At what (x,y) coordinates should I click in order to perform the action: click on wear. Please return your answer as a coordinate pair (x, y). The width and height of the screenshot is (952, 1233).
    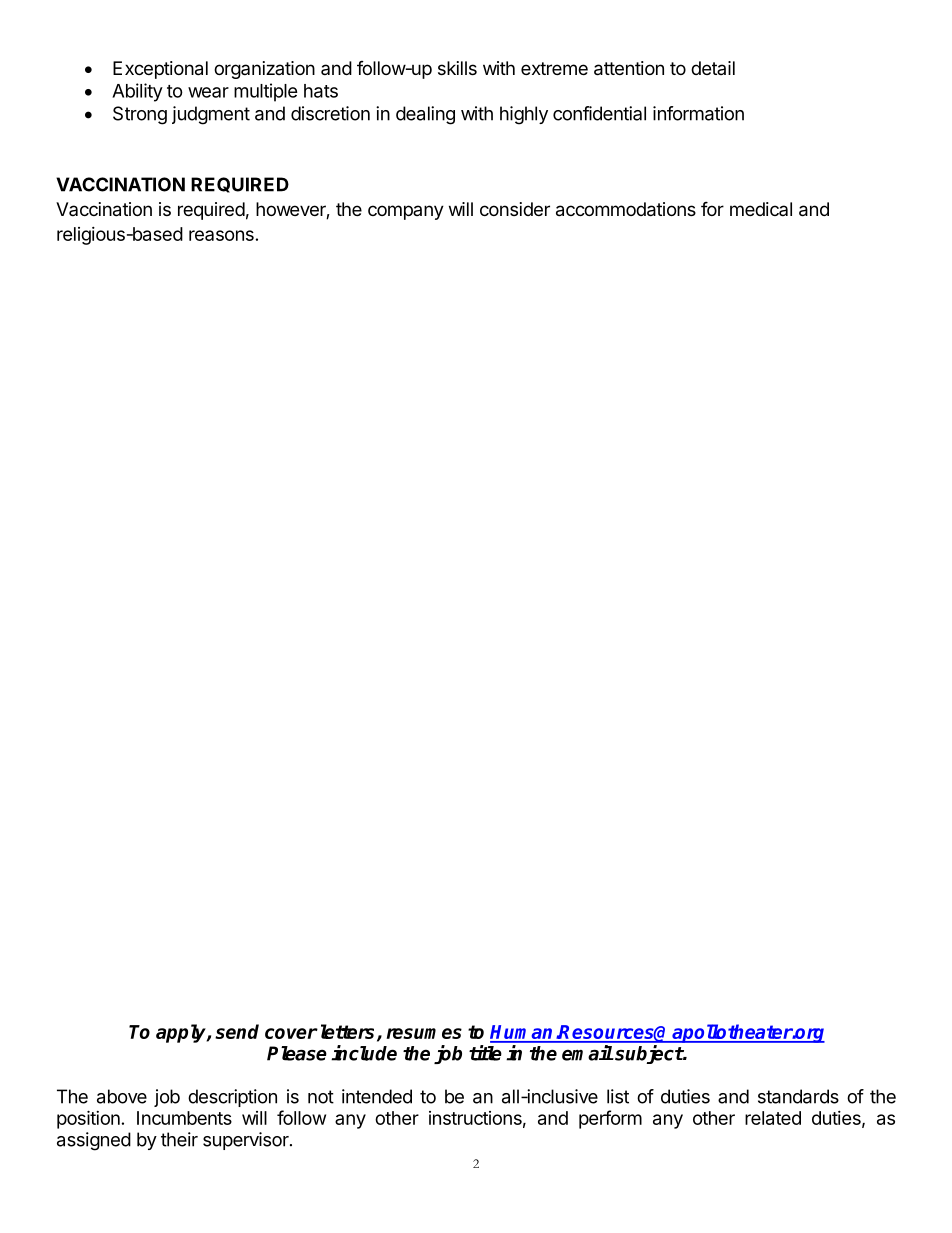
    Looking at the image, I should click on (208, 92).
